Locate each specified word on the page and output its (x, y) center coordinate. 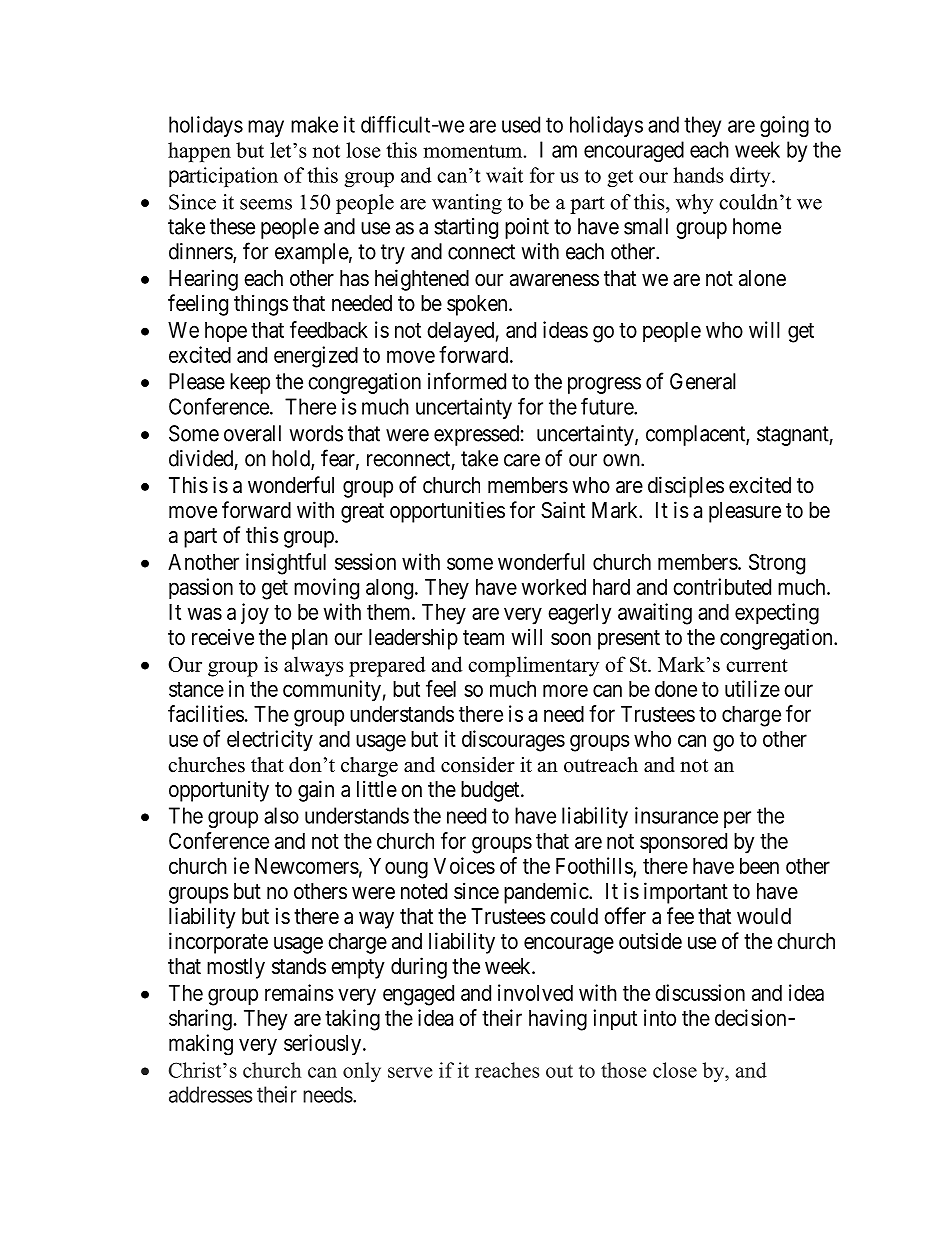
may (266, 128)
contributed (722, 586)
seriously (322, 1044)
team (483, 638)
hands (698, 175)
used (521, 124)
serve (410, 1072)
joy (255, 614)
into (660, 1017)
